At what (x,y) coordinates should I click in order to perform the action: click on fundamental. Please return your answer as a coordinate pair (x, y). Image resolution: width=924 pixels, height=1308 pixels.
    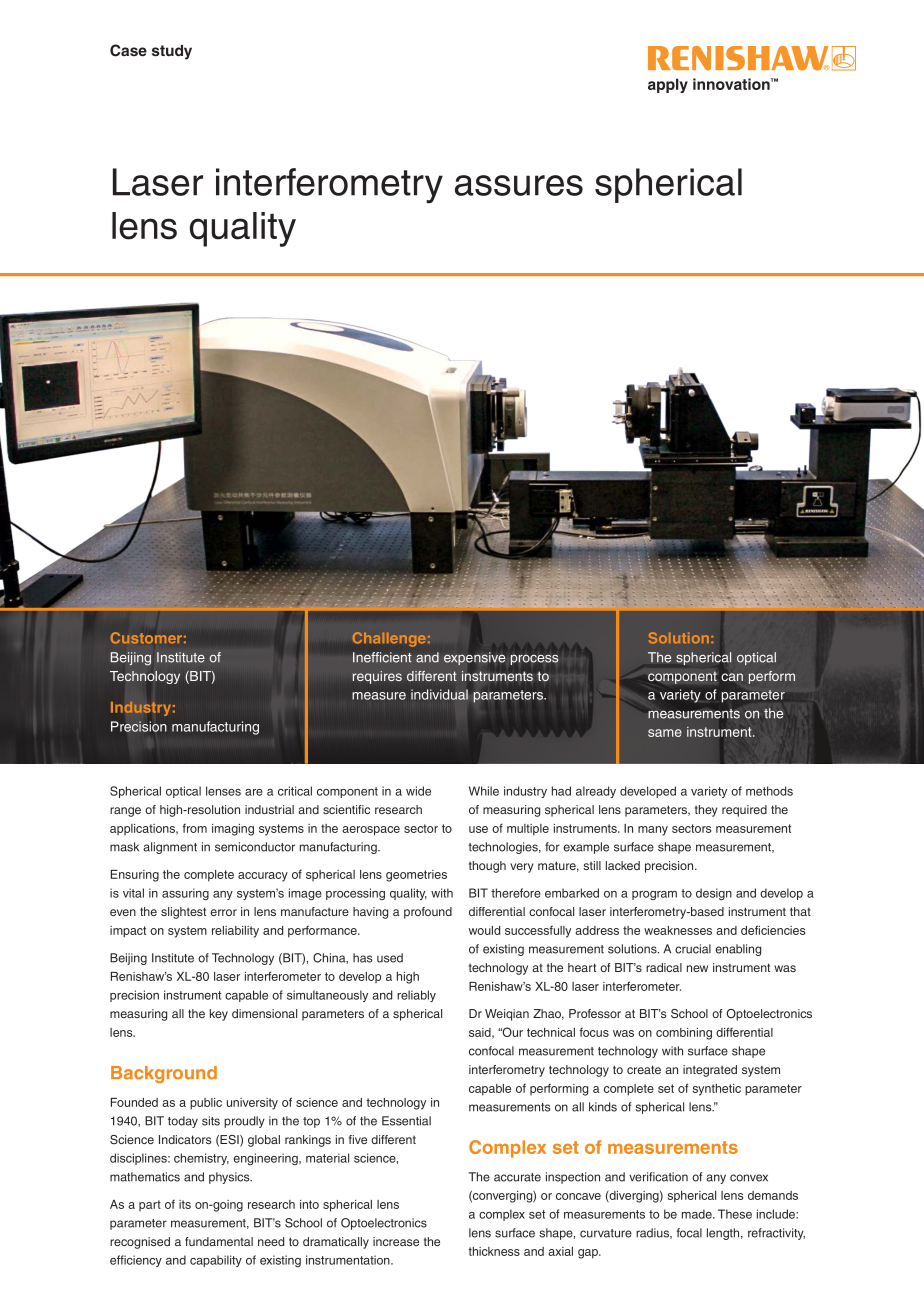
    Looking at the image, I should click on (219, 1241).
